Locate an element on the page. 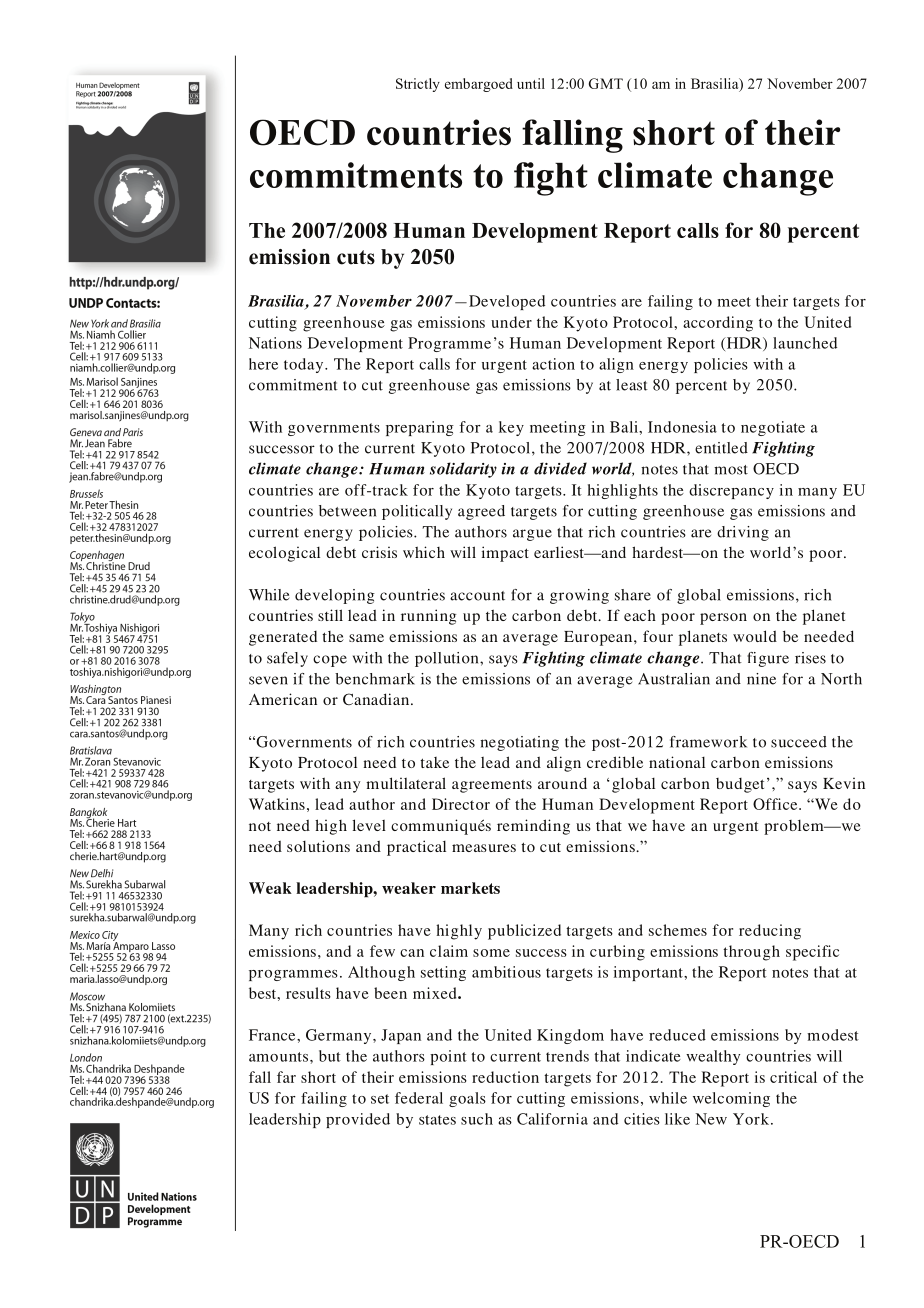 Image resolution: width=924 pixels, height=1308 pixels. would is located at coordinates (755, 636).
